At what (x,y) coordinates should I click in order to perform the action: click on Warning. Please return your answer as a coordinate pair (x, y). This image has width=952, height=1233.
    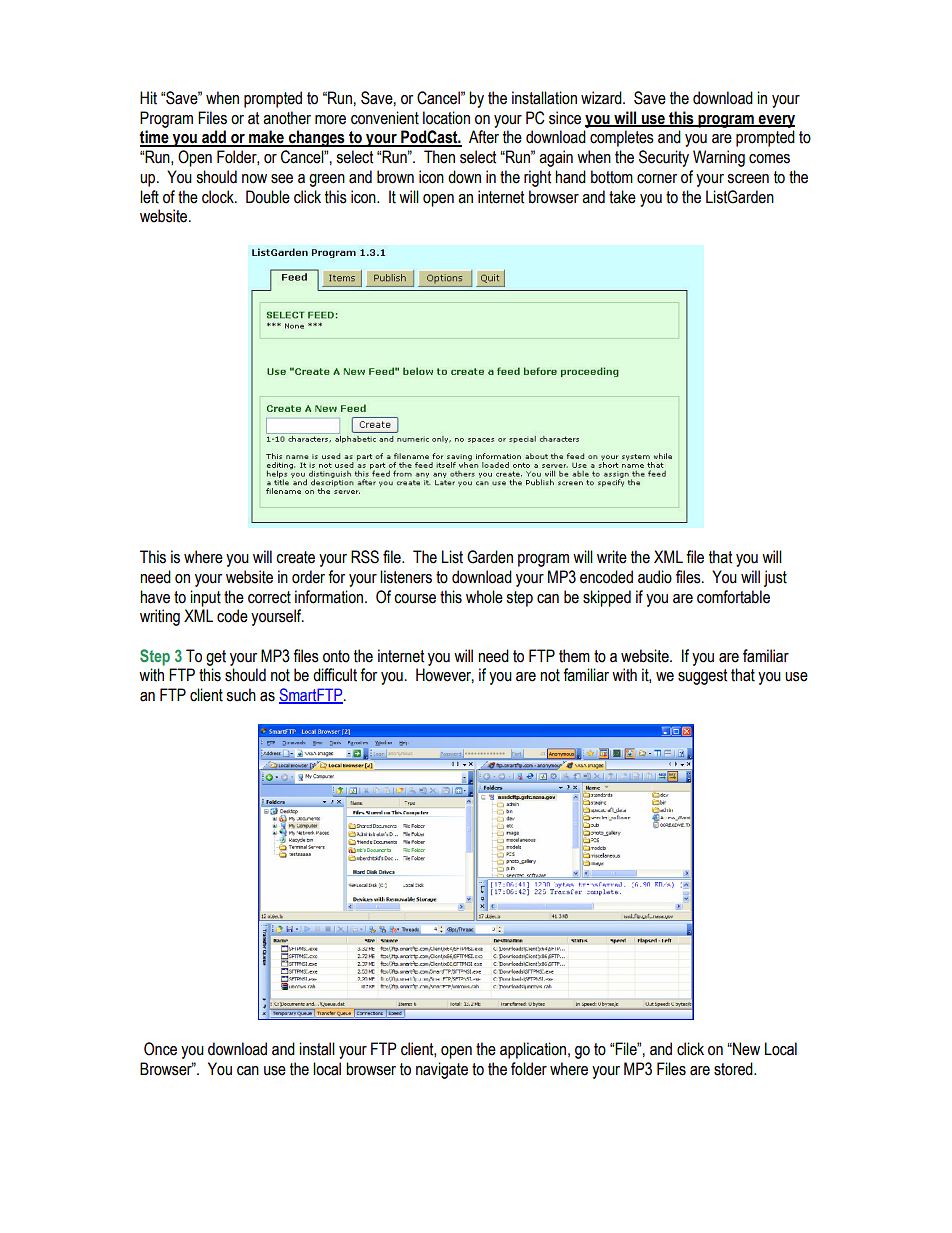
    Looking at the image, I should click on (719, 158).
